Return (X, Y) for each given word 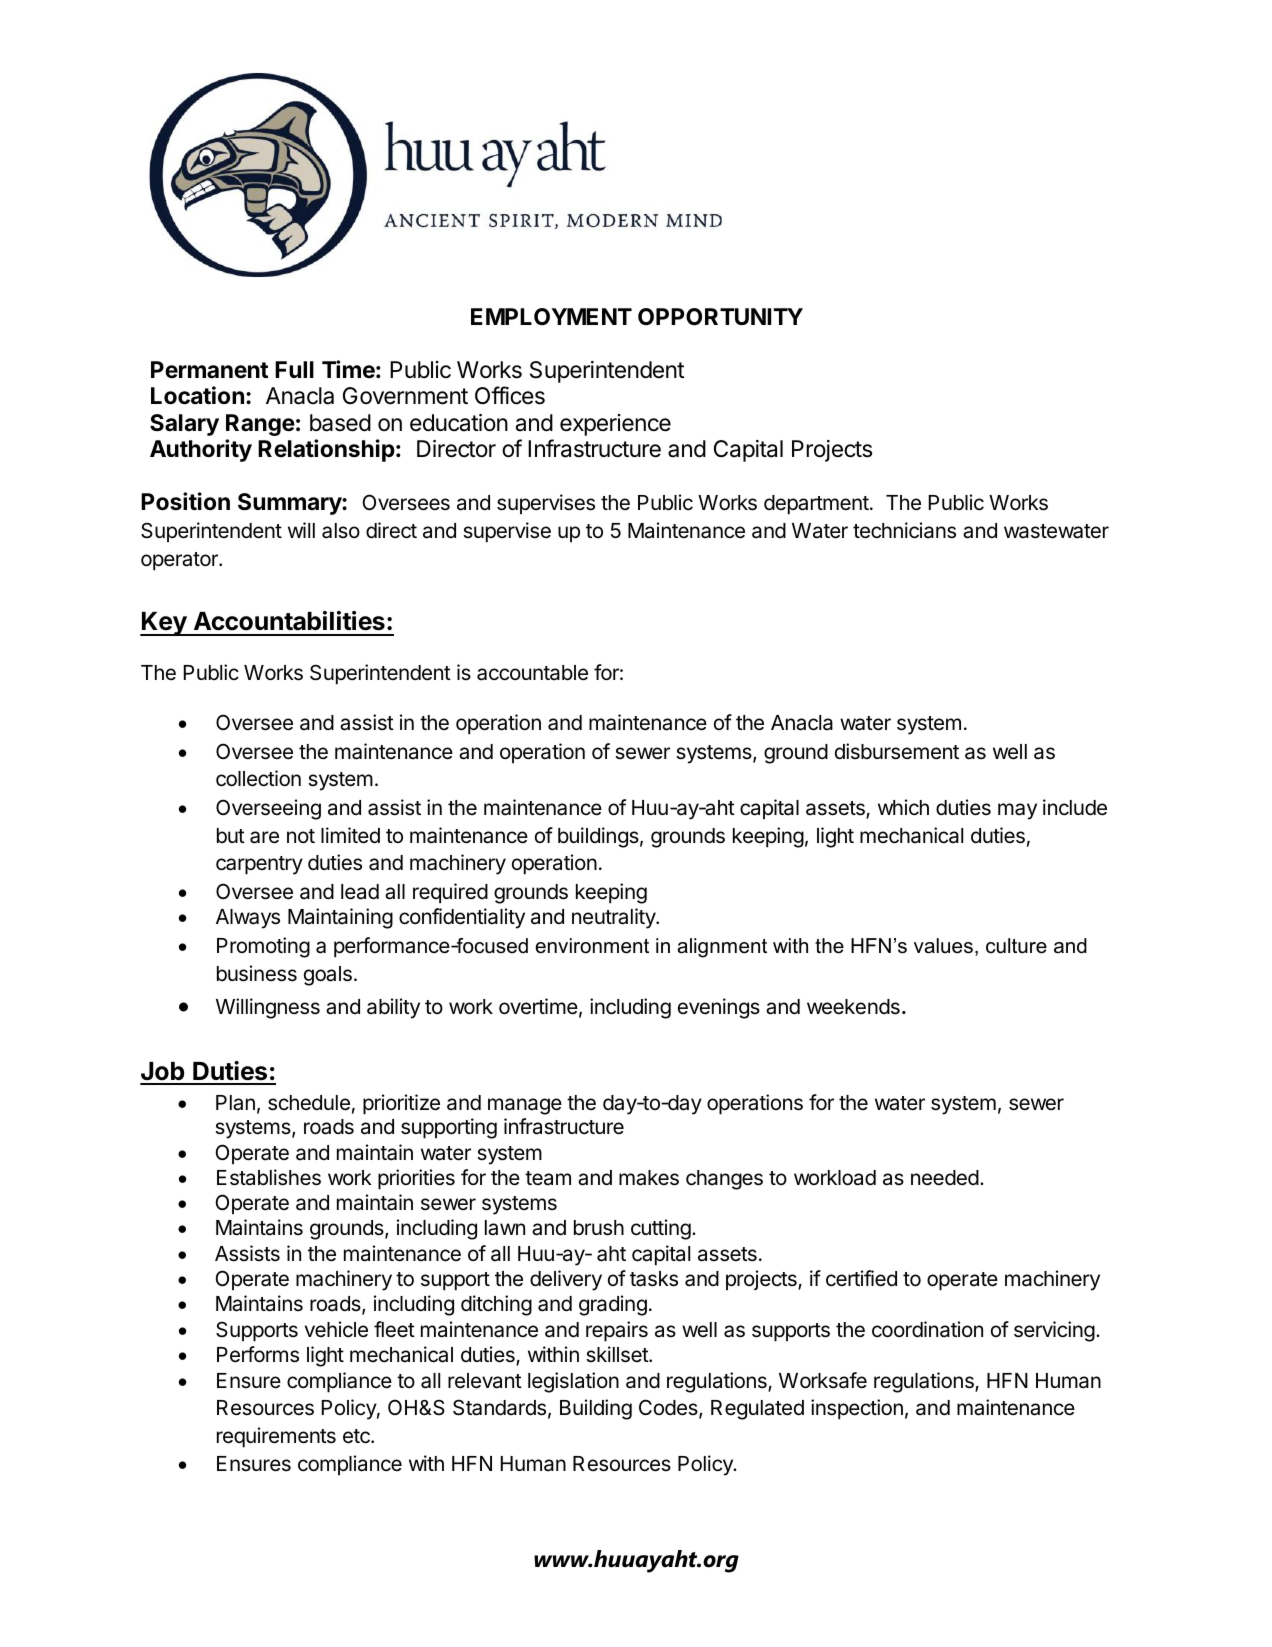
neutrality (614, 918)
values (943, 946)
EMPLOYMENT (551, 316)
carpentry (259, 865)
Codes (669, 1408)
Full (294, 369)
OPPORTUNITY (720, 317)
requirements (276, 1437)
